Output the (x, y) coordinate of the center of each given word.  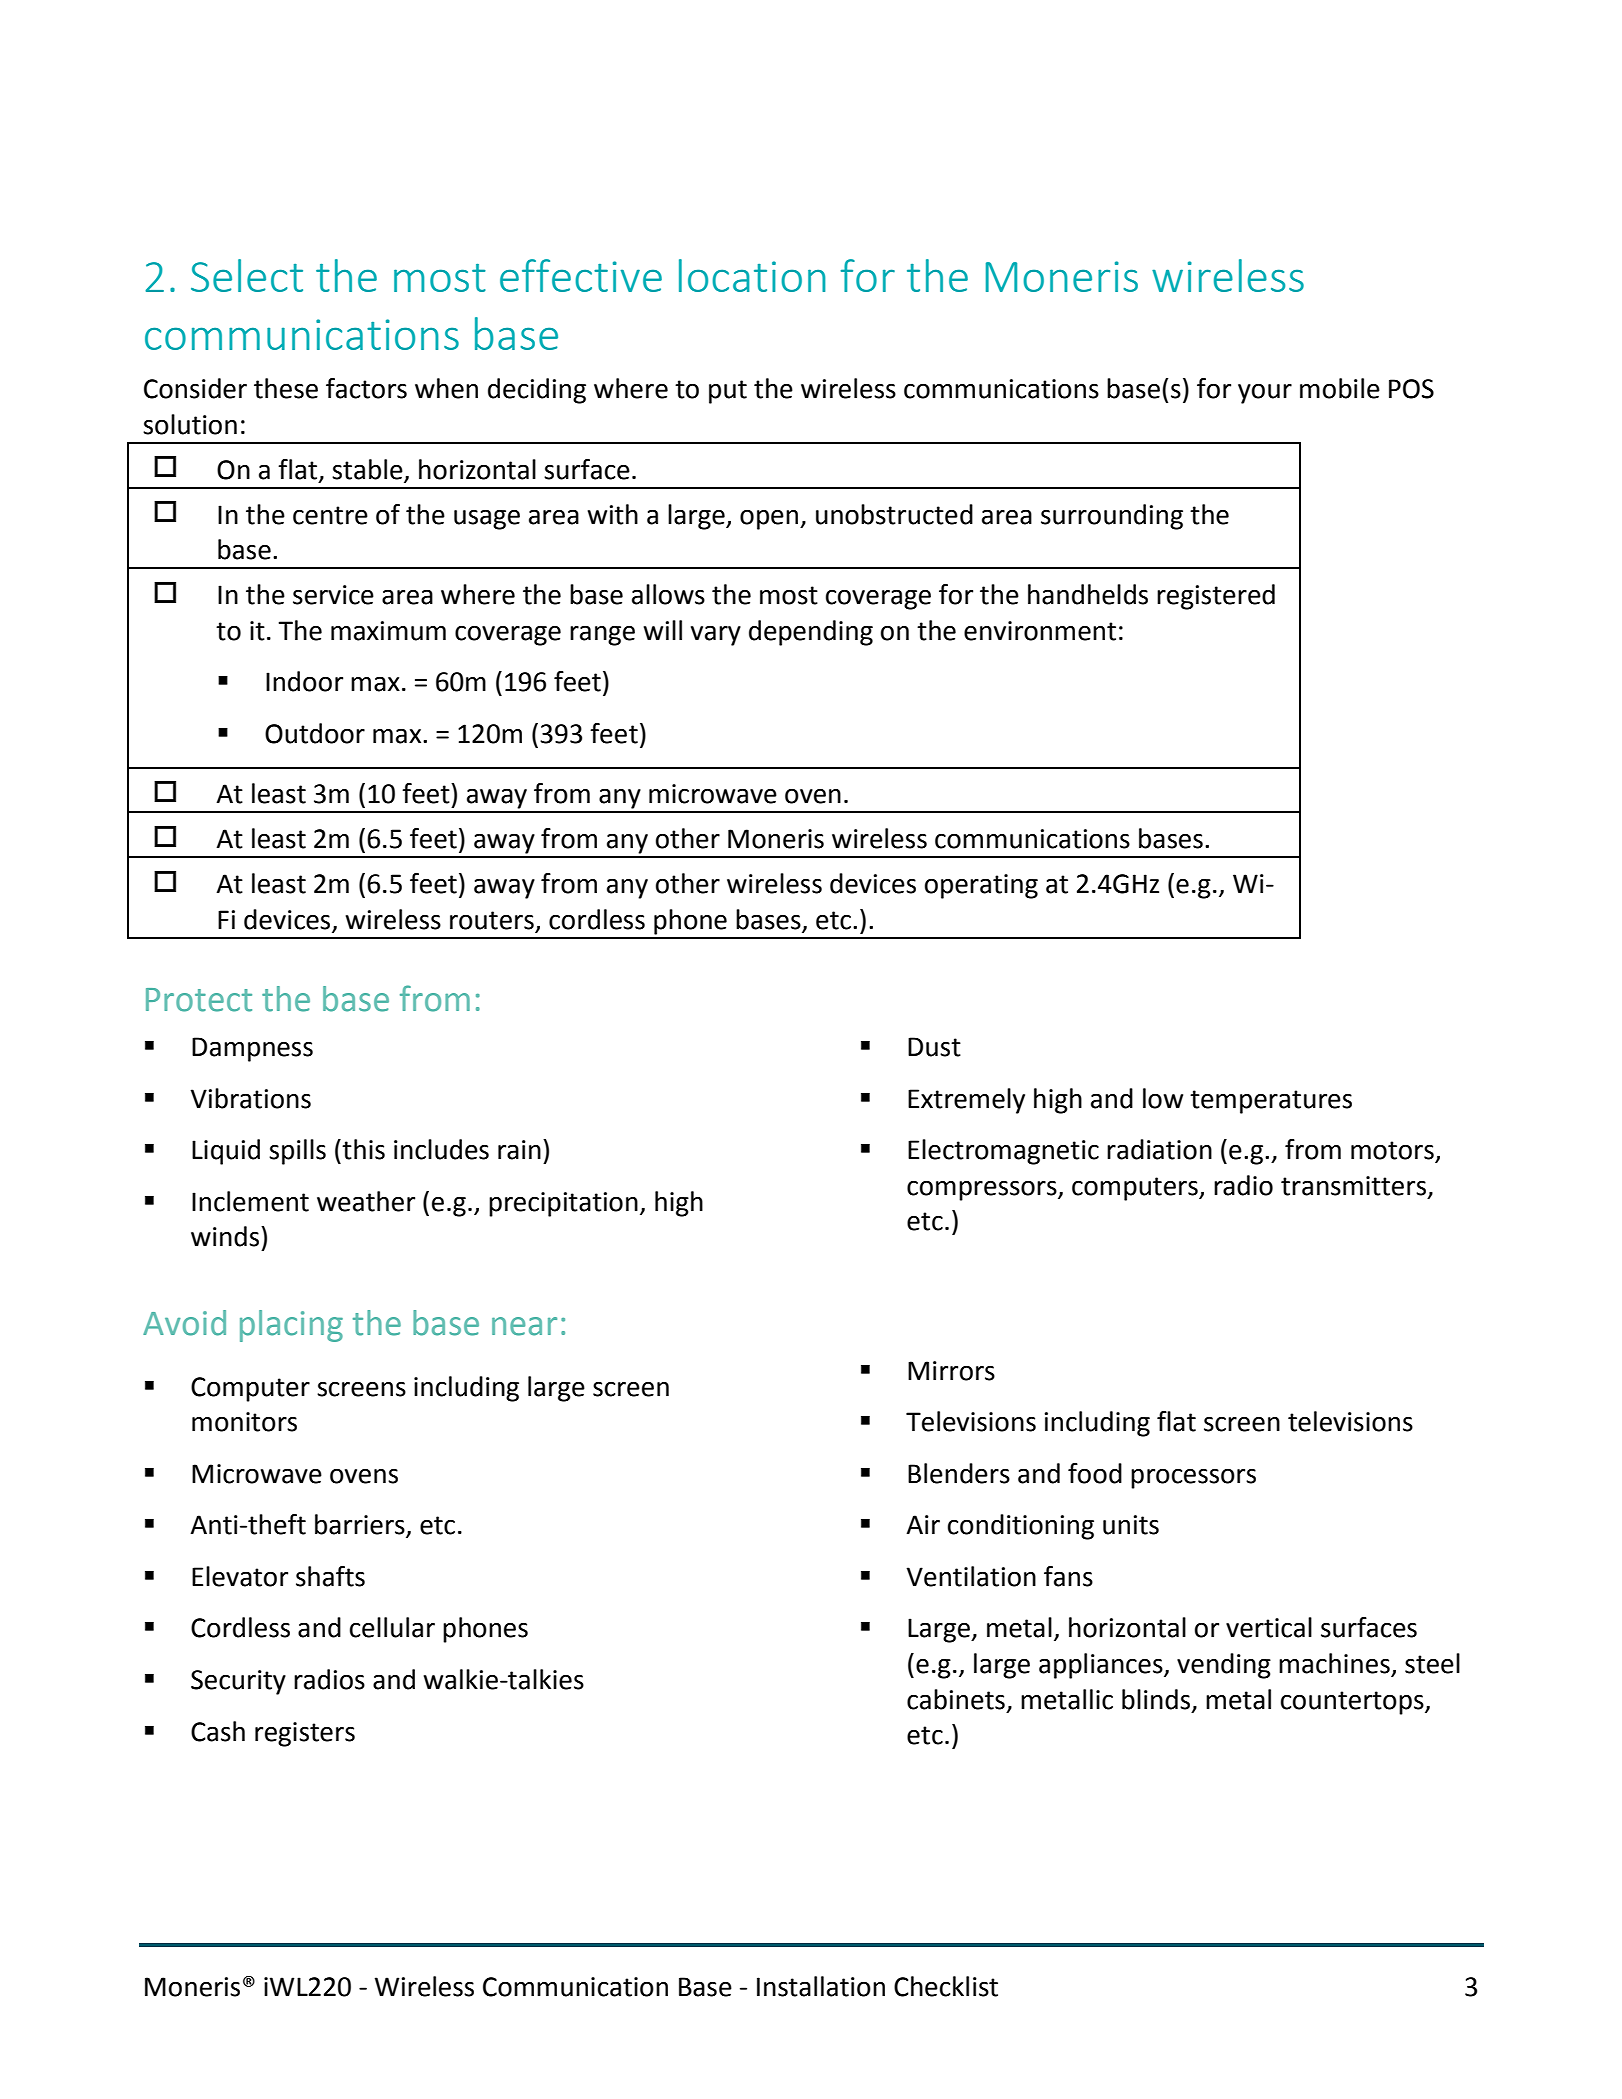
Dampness (252, 1049)
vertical (1269, 1627)
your (1265, 394)
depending (811, 633)
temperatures (1271, 1102)
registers (305, 1734)
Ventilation (971, 1576)
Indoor (304, 681)
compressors (983, 1191)
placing (291, 1326)
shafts (330, 1576)
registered (1216, 597)
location (752, 275)
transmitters (1355, 1186)
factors (366, 388)
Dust (934, 1047)
